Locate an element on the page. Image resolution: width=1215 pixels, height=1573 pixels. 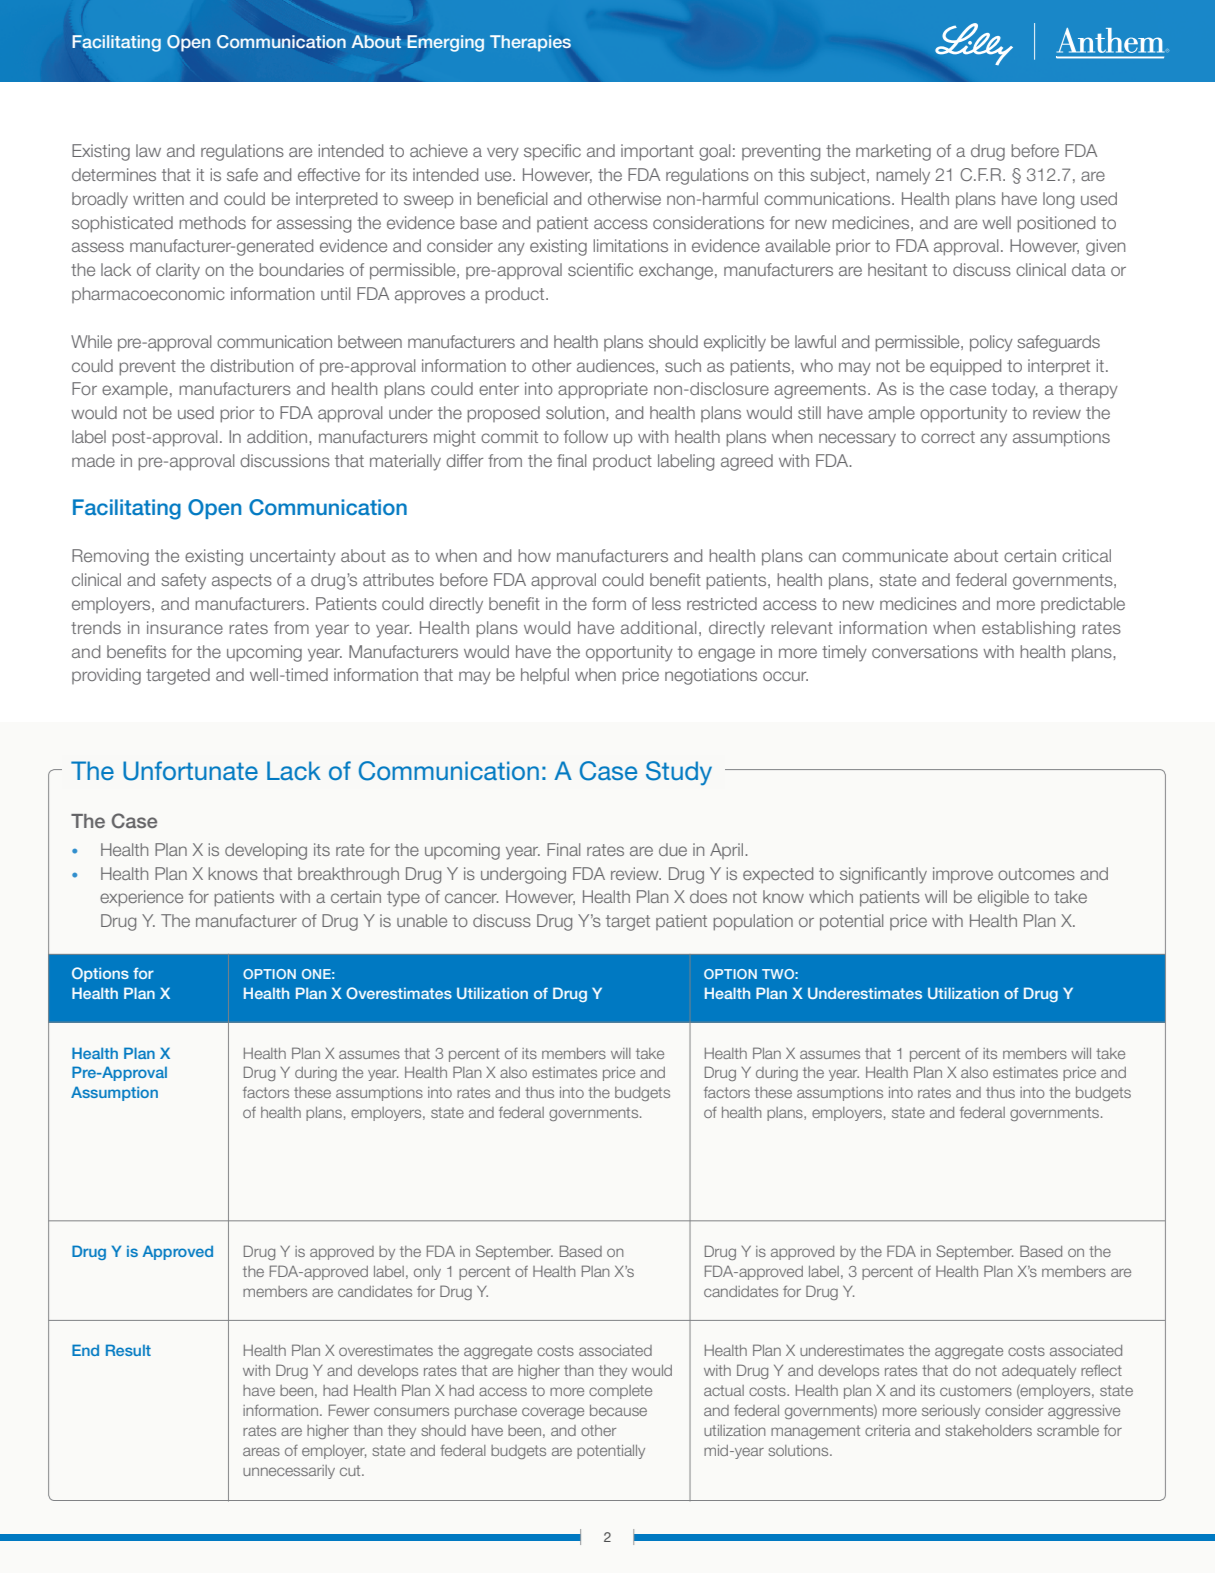
Unfortunate is located at coordinates (190, 771).
